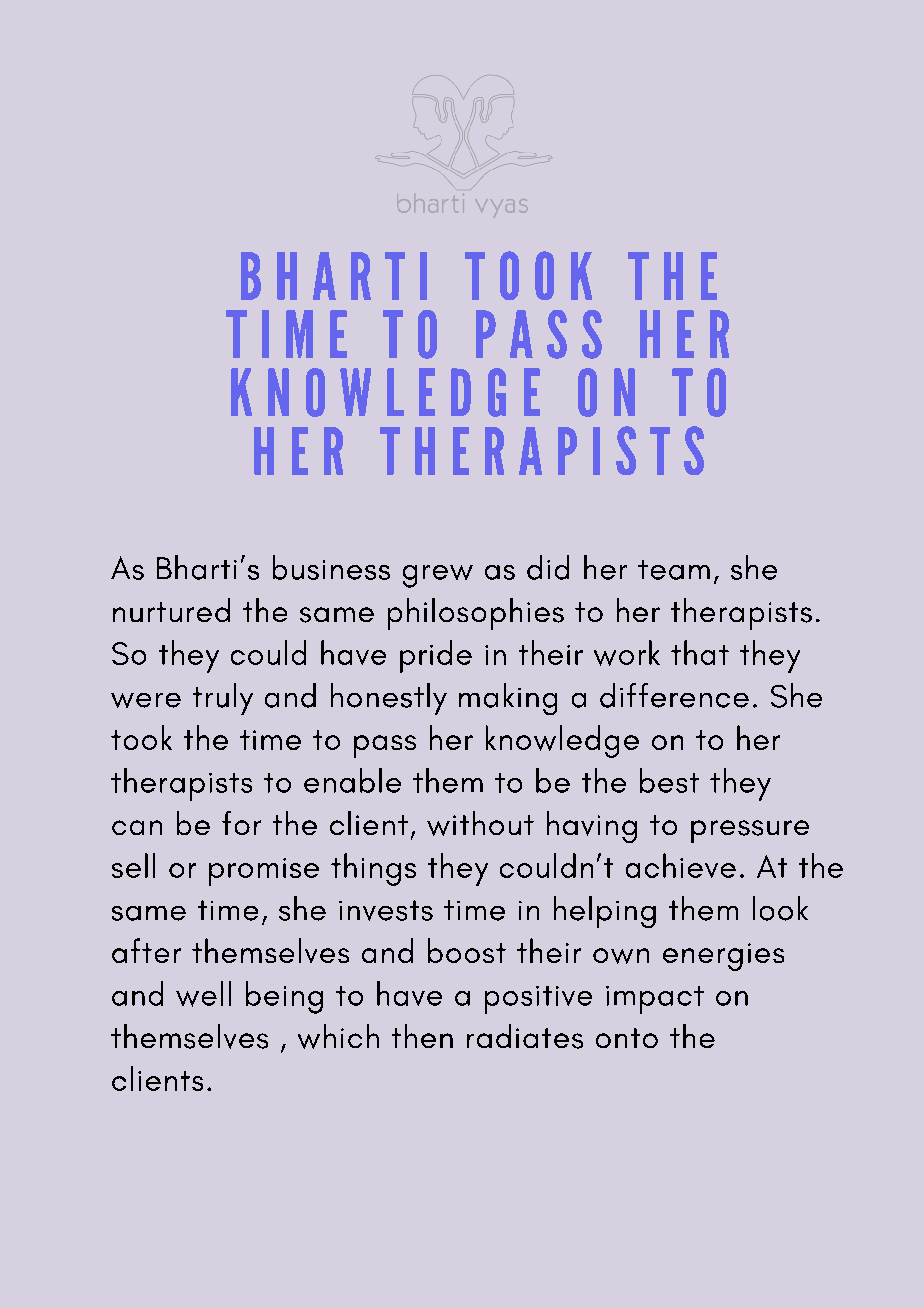  Describe the element at coordinates (669, 780) in the image. I see `best` at that location.
